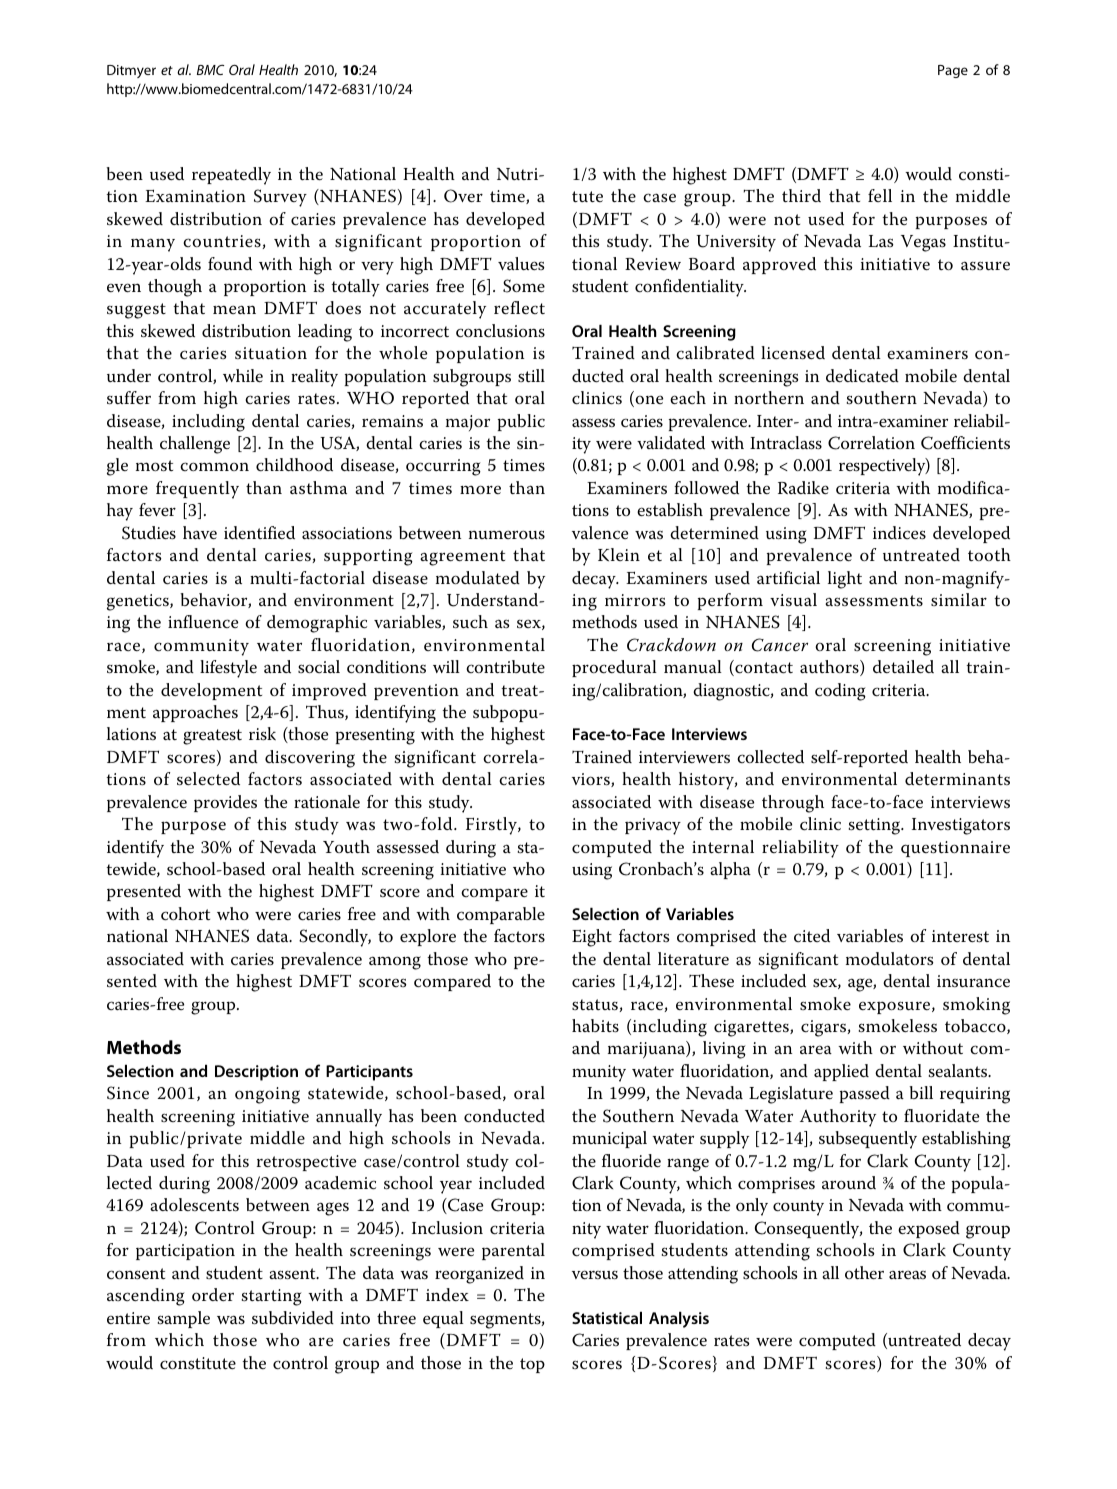 Image resolution: width=1117 pixels, height=1489 pixels. What do you see at coordinates (865, 1094) in the page?
I see `passed` at bounding box center [865, 1094].
